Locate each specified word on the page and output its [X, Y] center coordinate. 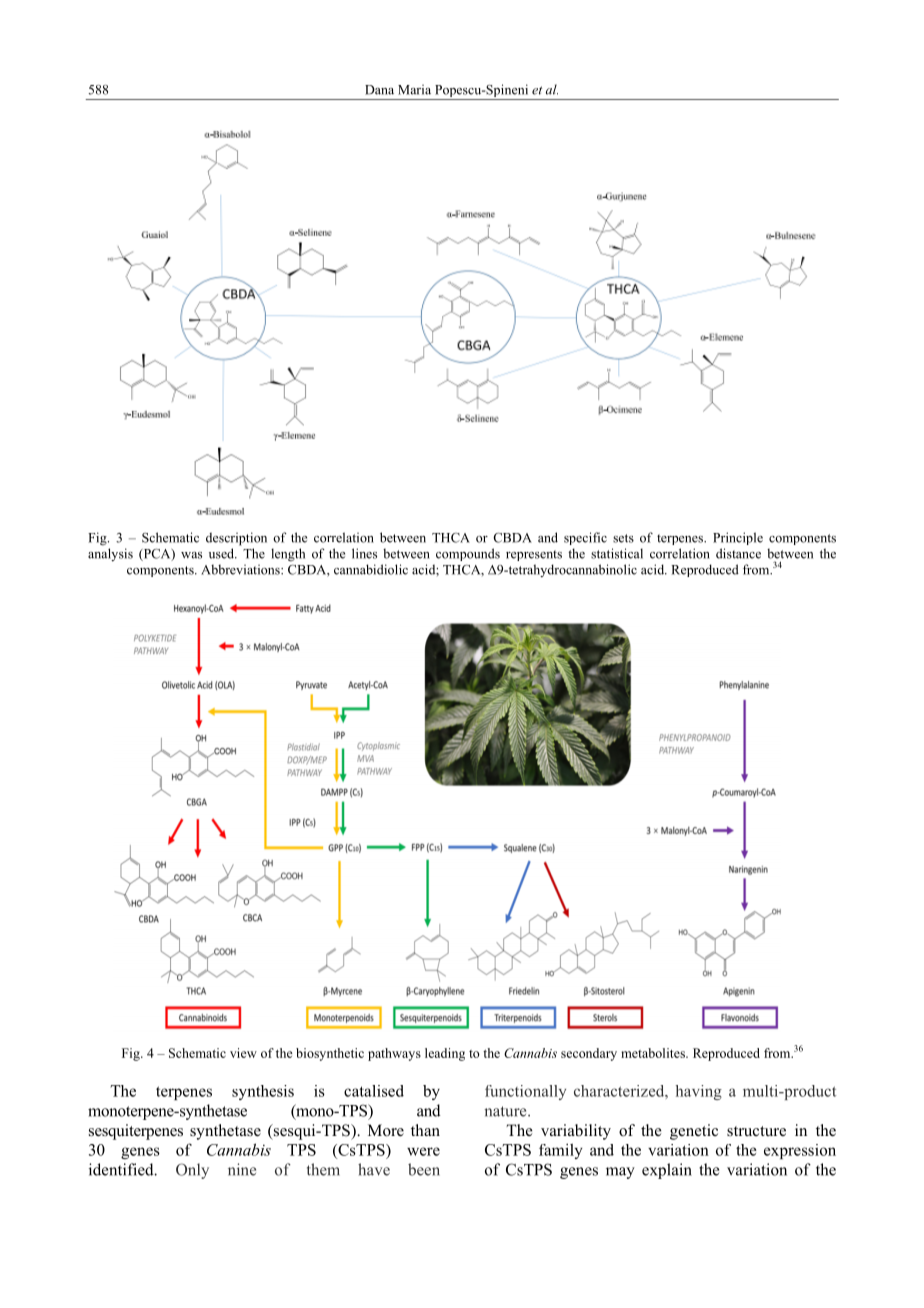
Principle [738, 538]
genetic [694, 1132]
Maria [414, 89]
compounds [468, 554]
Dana [379, 90]
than [425, 1130]
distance [738, 553]
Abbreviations [241, 569]
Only [192, 1171]
